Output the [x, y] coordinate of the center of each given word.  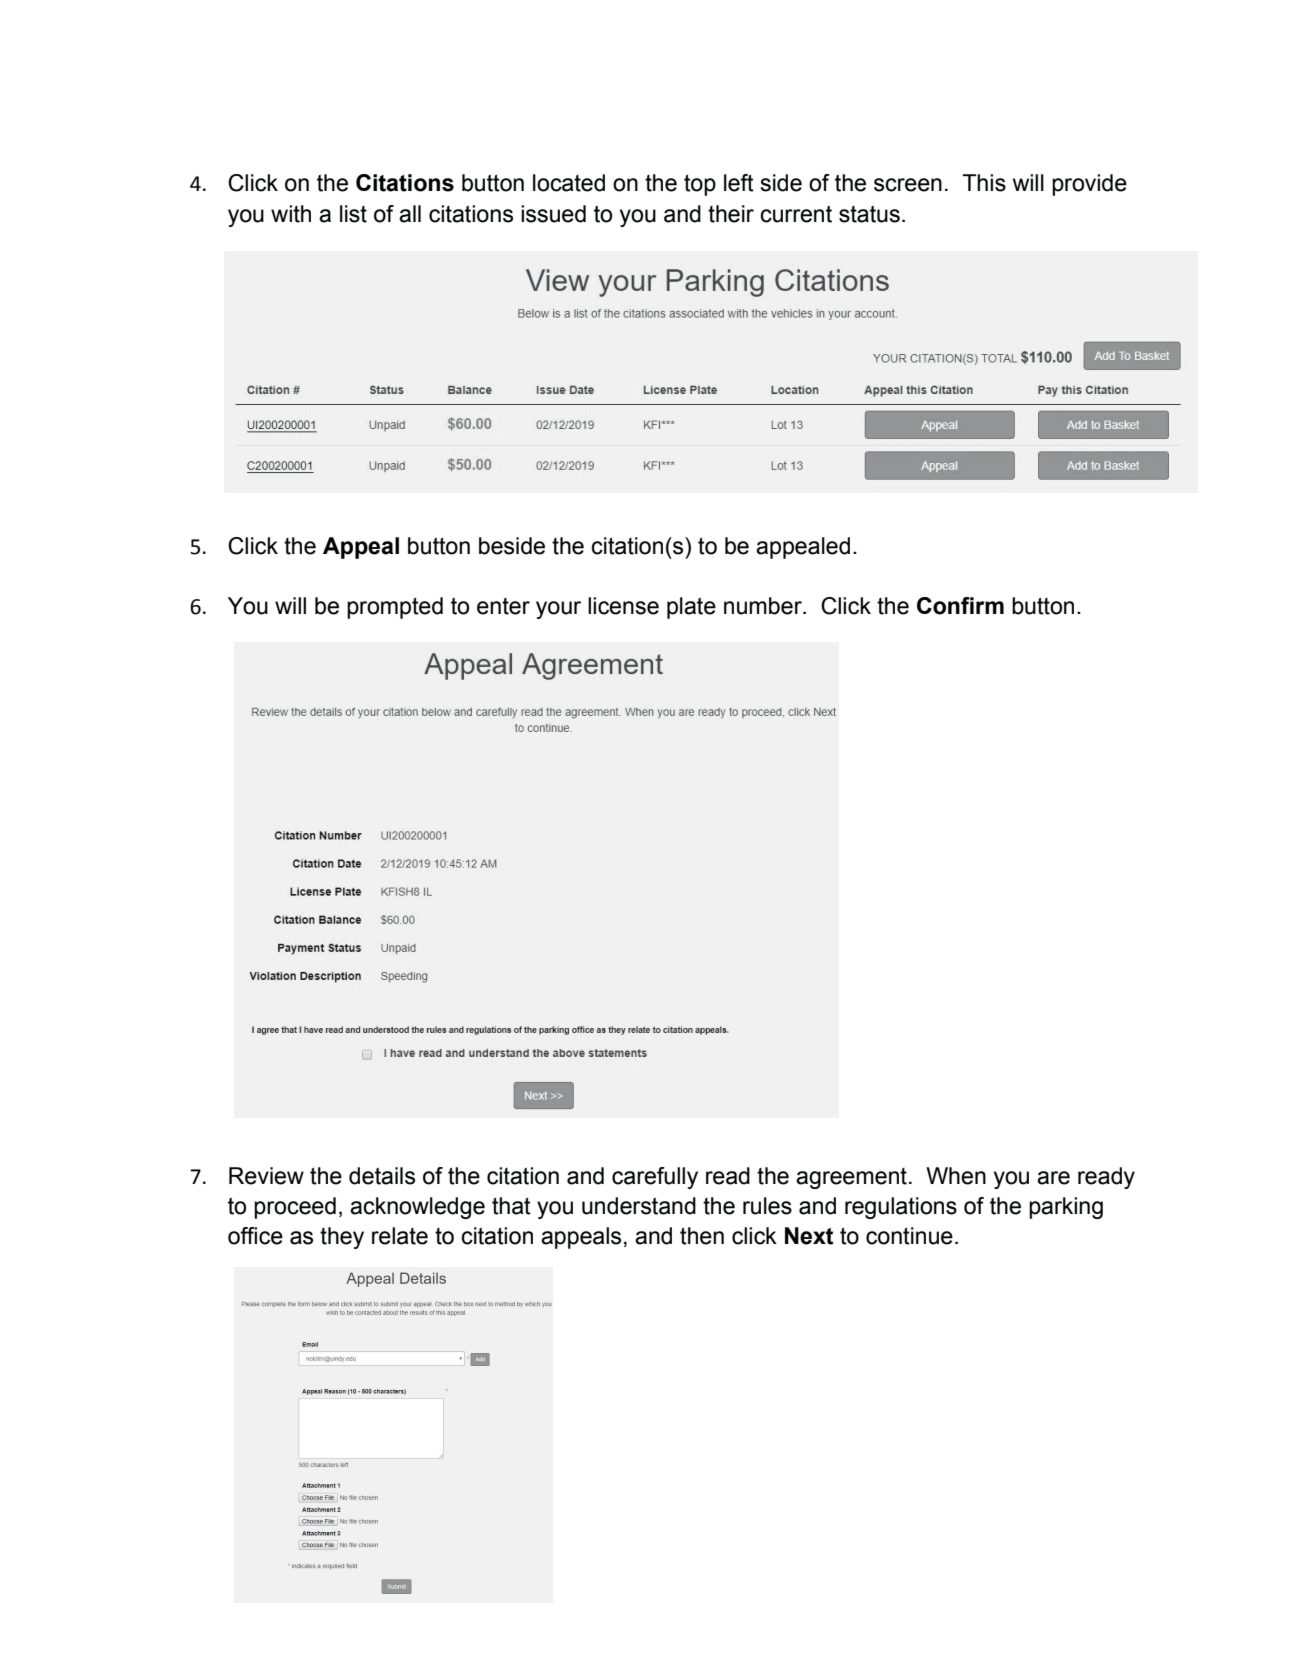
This [984, 183]
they [342, 1238]
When [956, 1176]
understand [639, 1206]
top [700, 185]
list [353, 214]
